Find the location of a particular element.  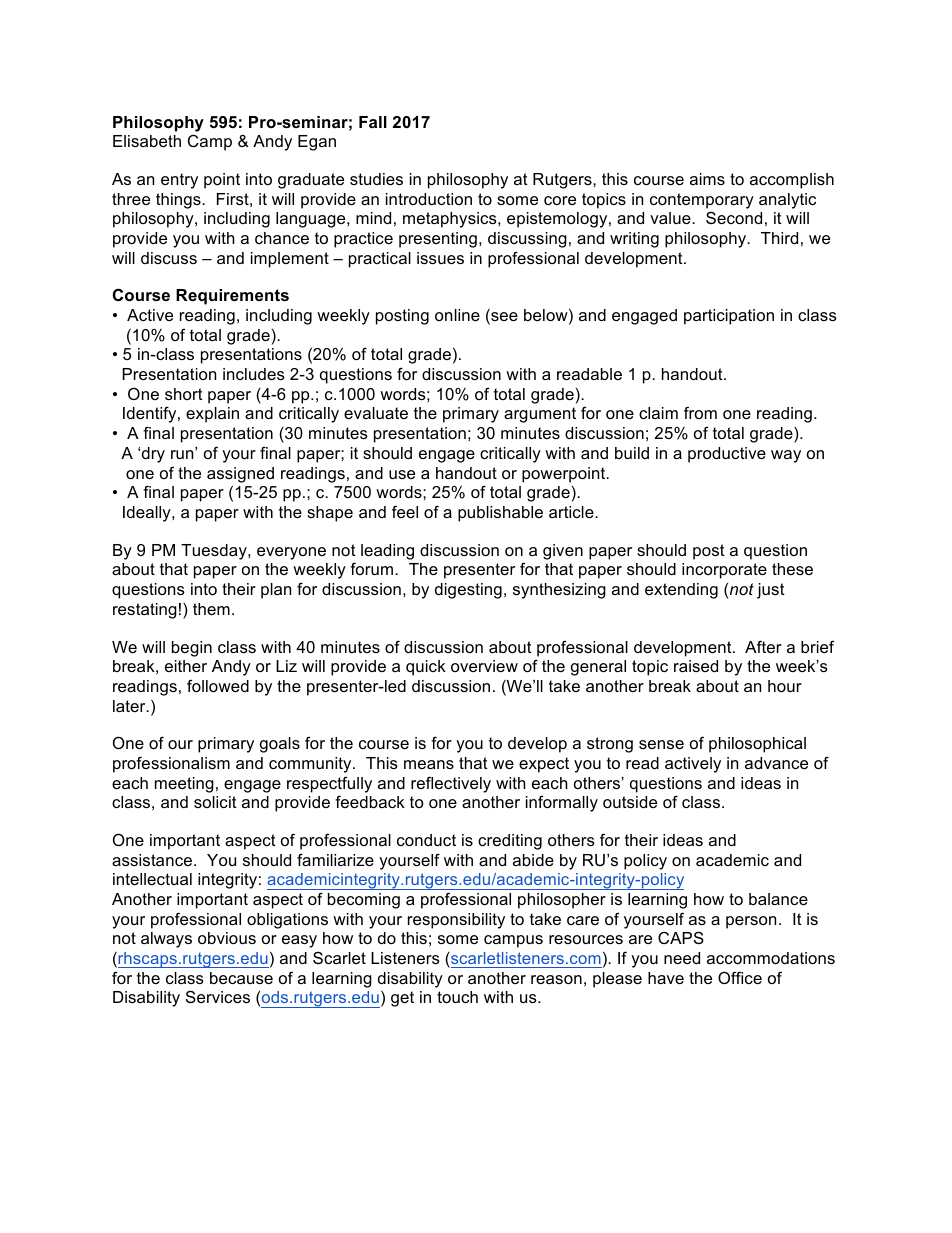

from is located at coordinates (700, 412).
